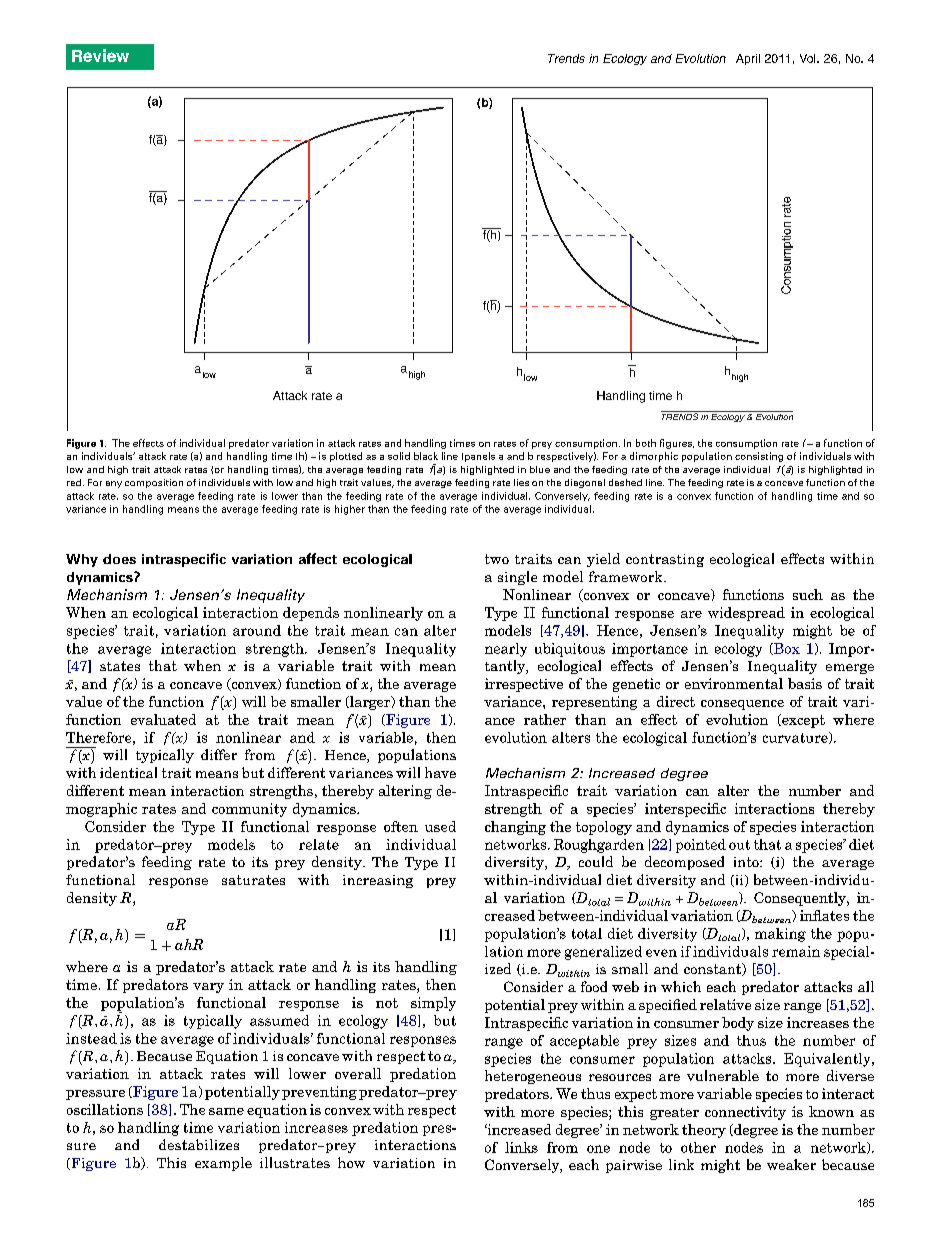  What do you see at coordinates (748, 59) in the screenshot?
I see `April` at bounding box center [748, 59].
